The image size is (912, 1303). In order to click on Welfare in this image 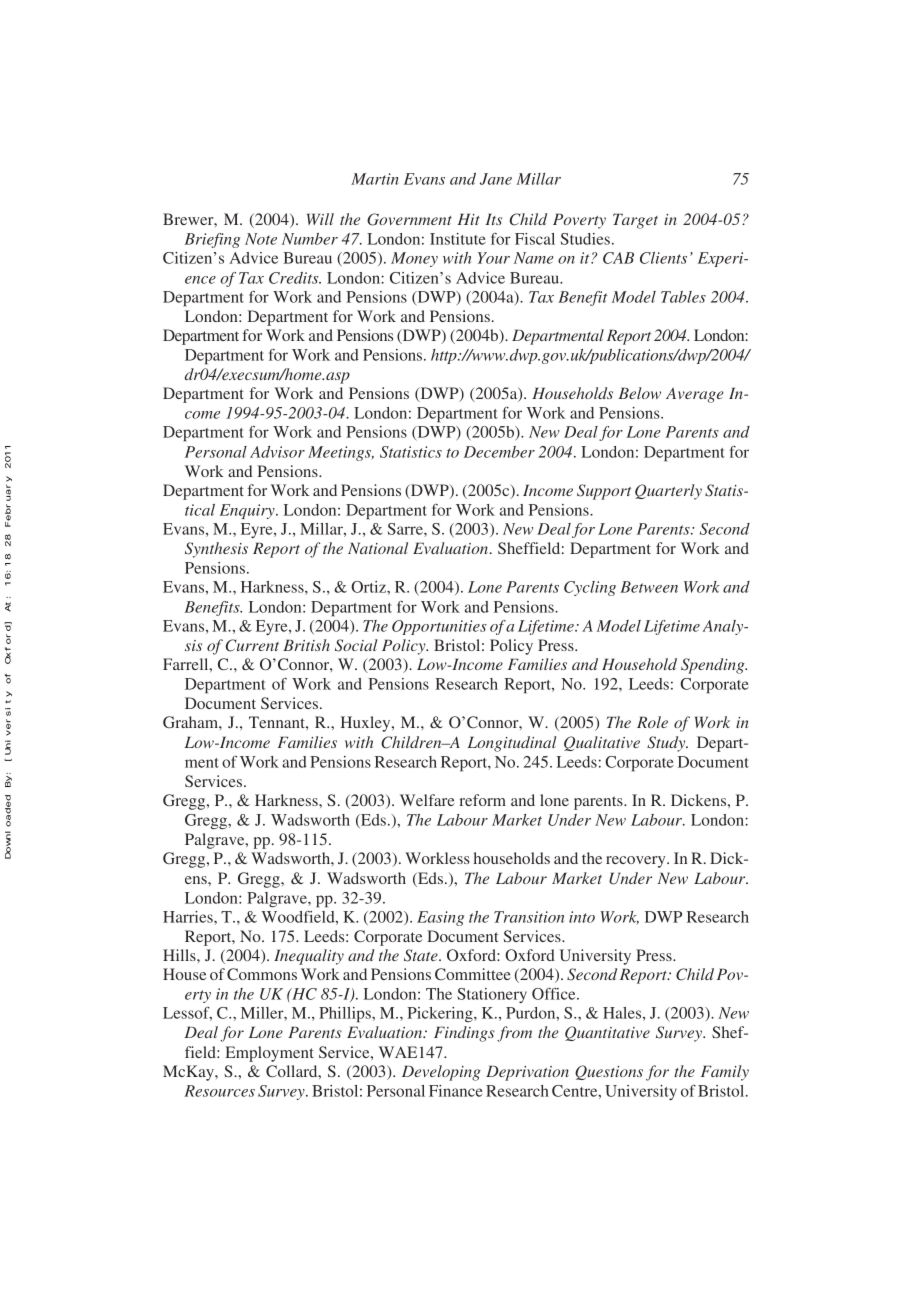, I will do `click(427, 800)`.
